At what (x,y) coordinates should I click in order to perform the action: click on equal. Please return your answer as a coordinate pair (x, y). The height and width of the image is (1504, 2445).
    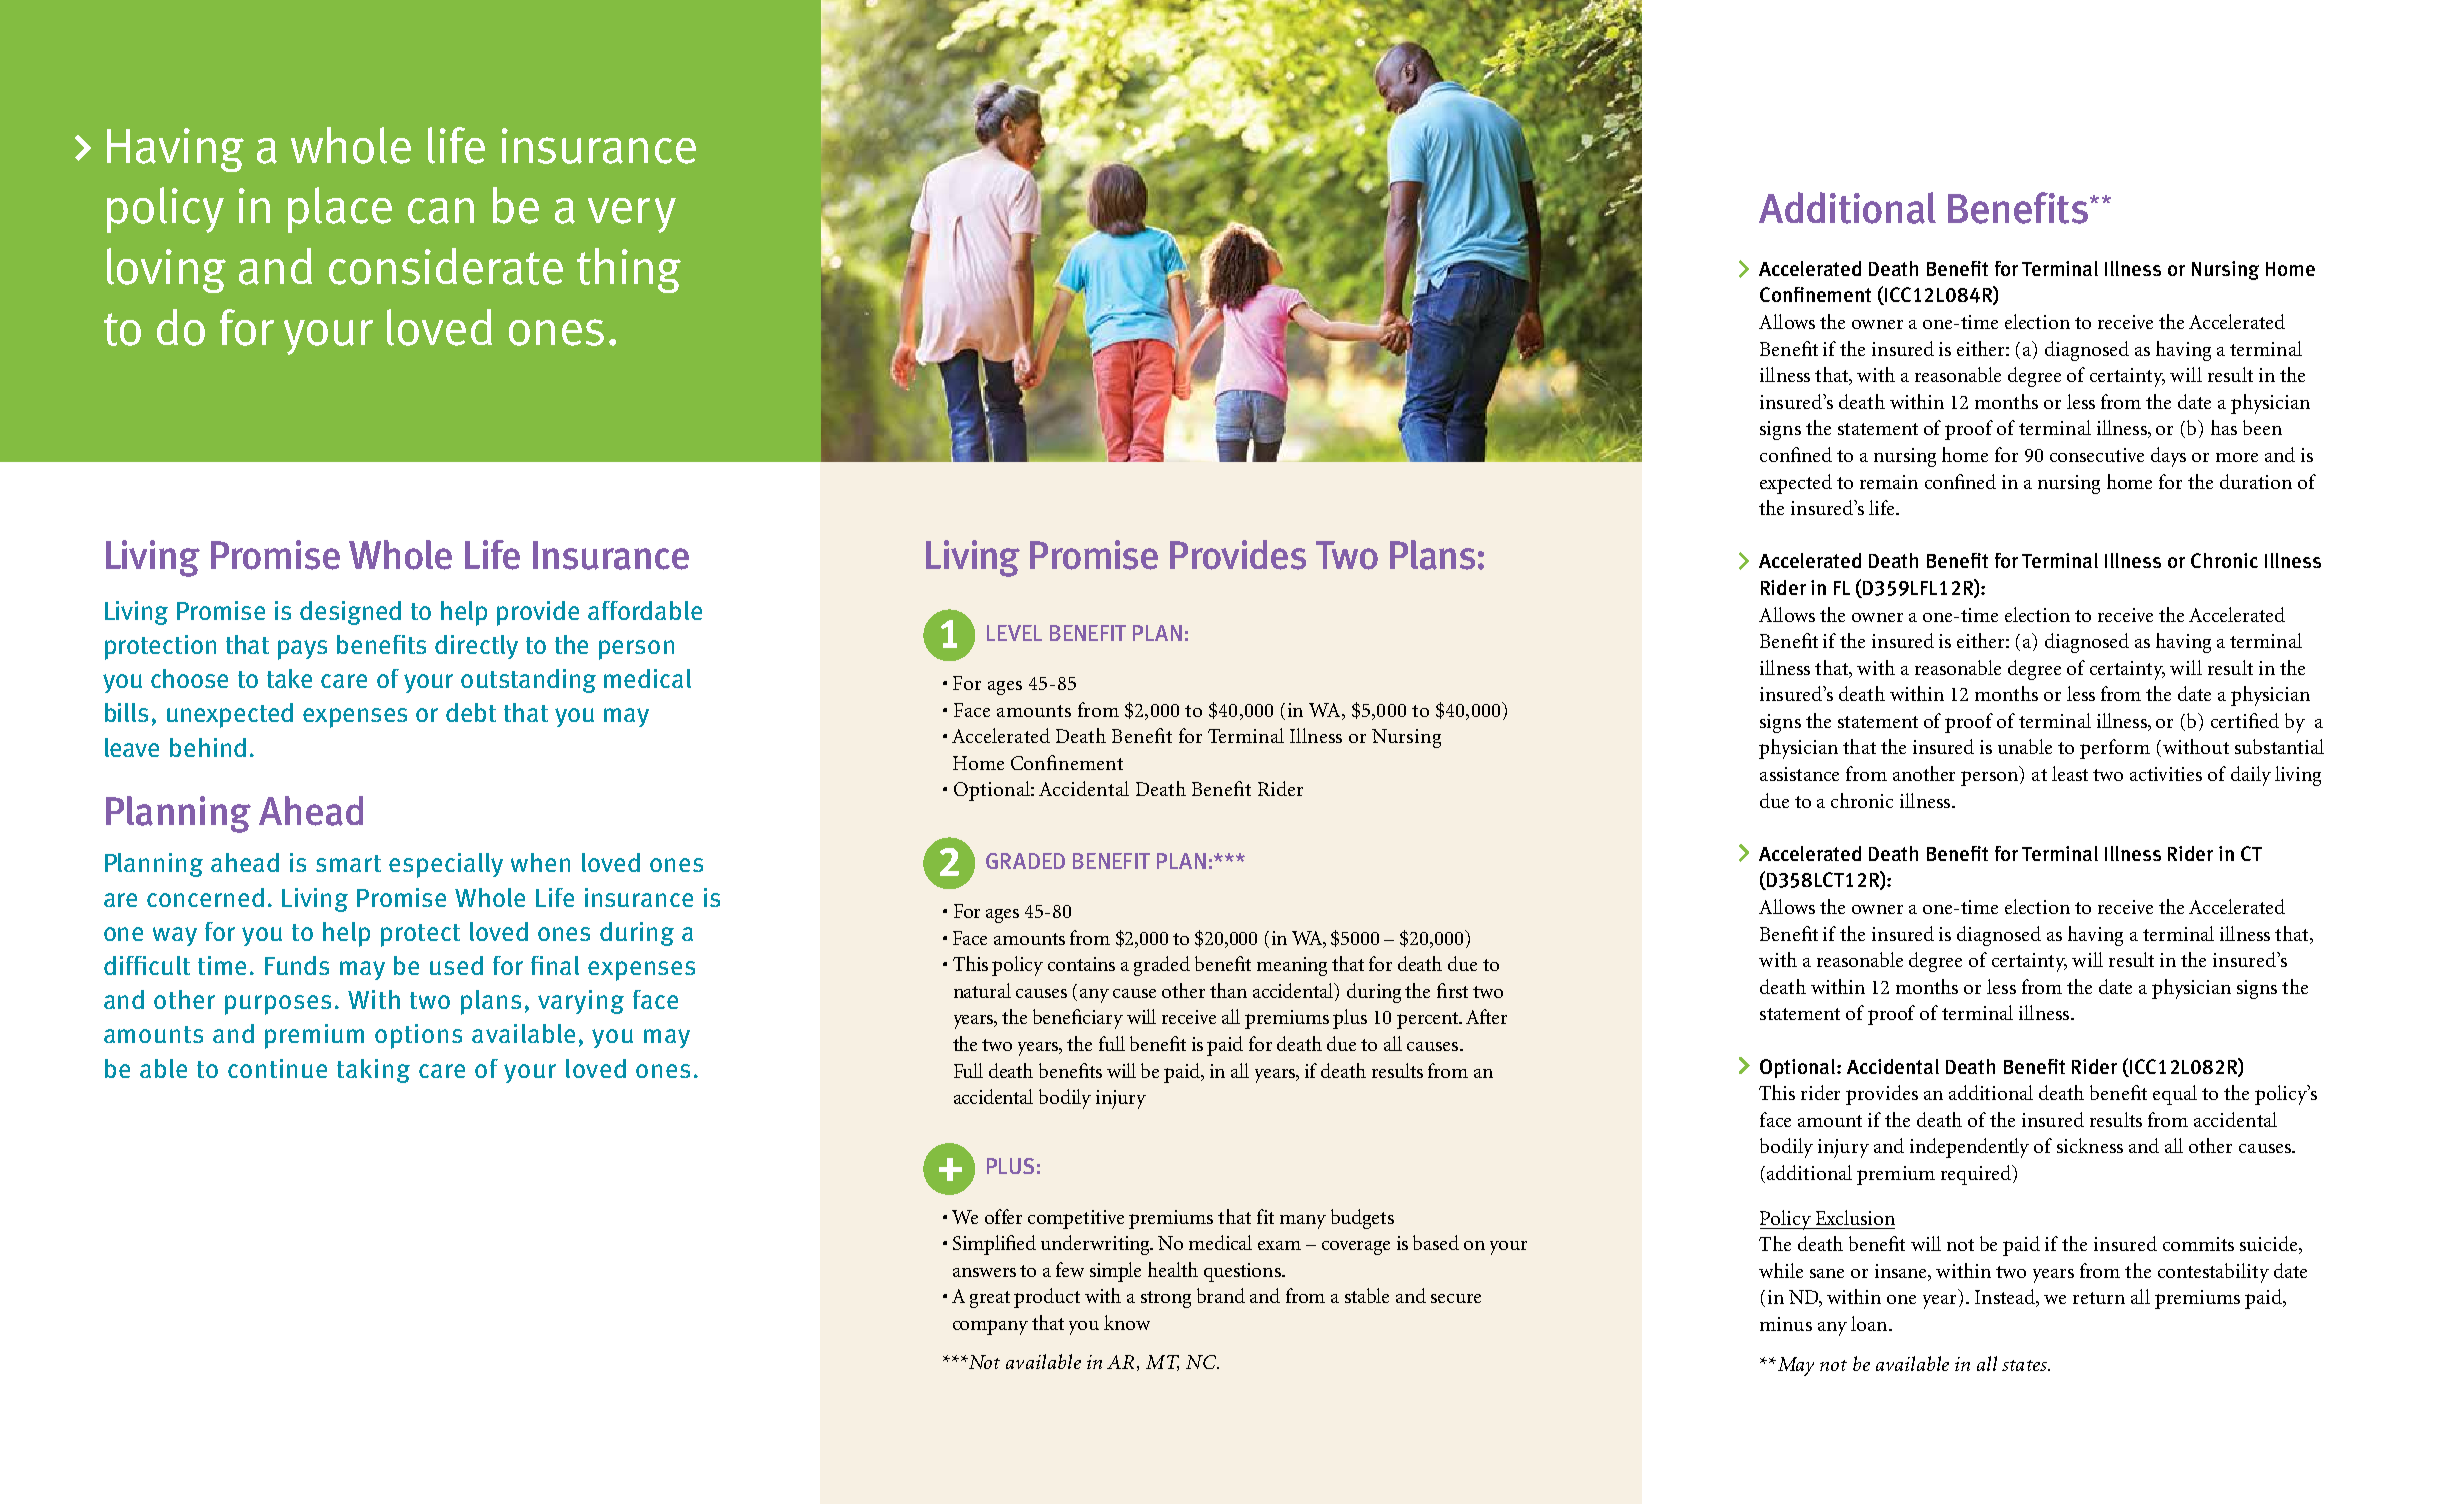
    Looking at the image, I should click on (2175, 1095).
